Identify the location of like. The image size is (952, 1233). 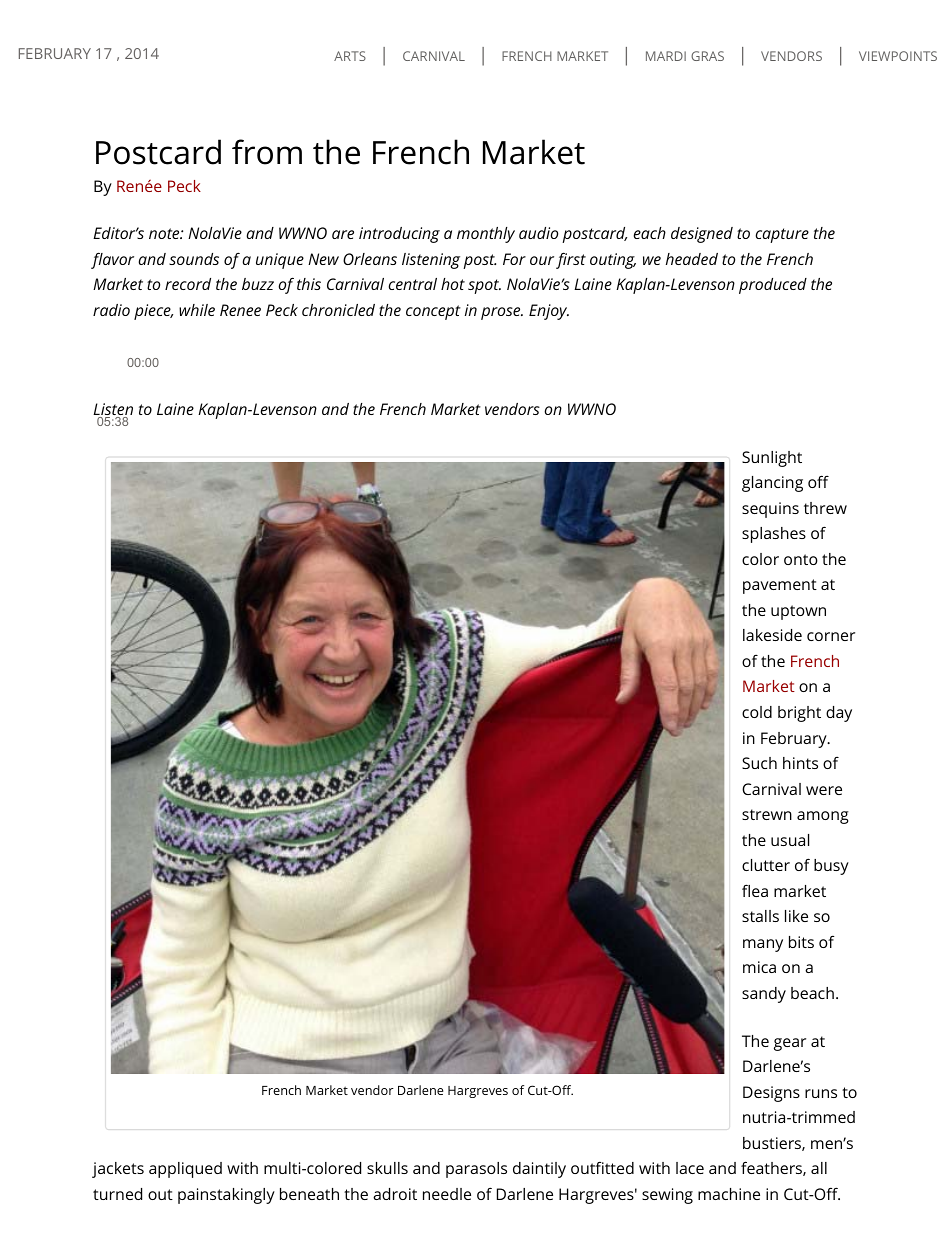
(796, 916).
